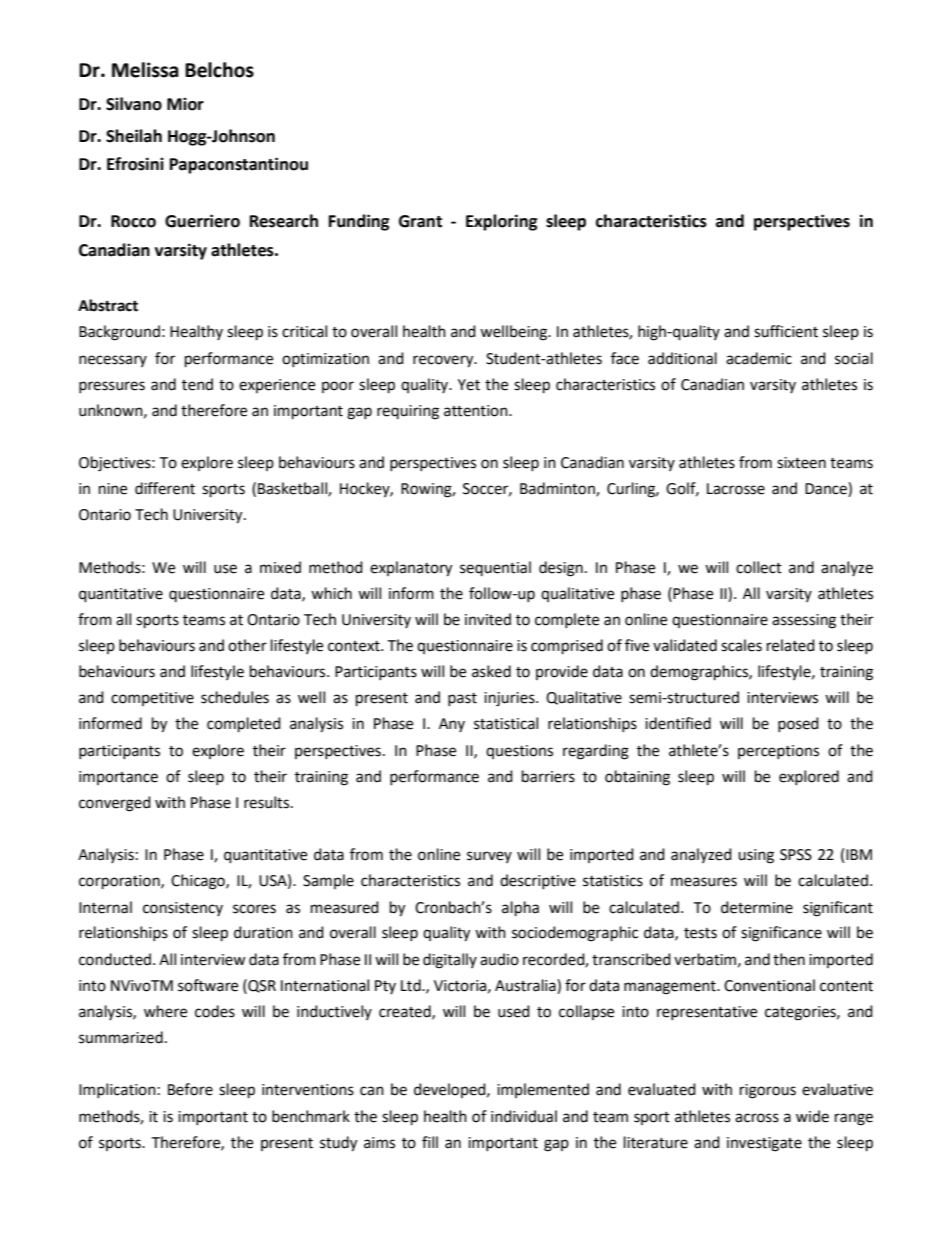  I want to click on rigorous, so click(768, 1091).
